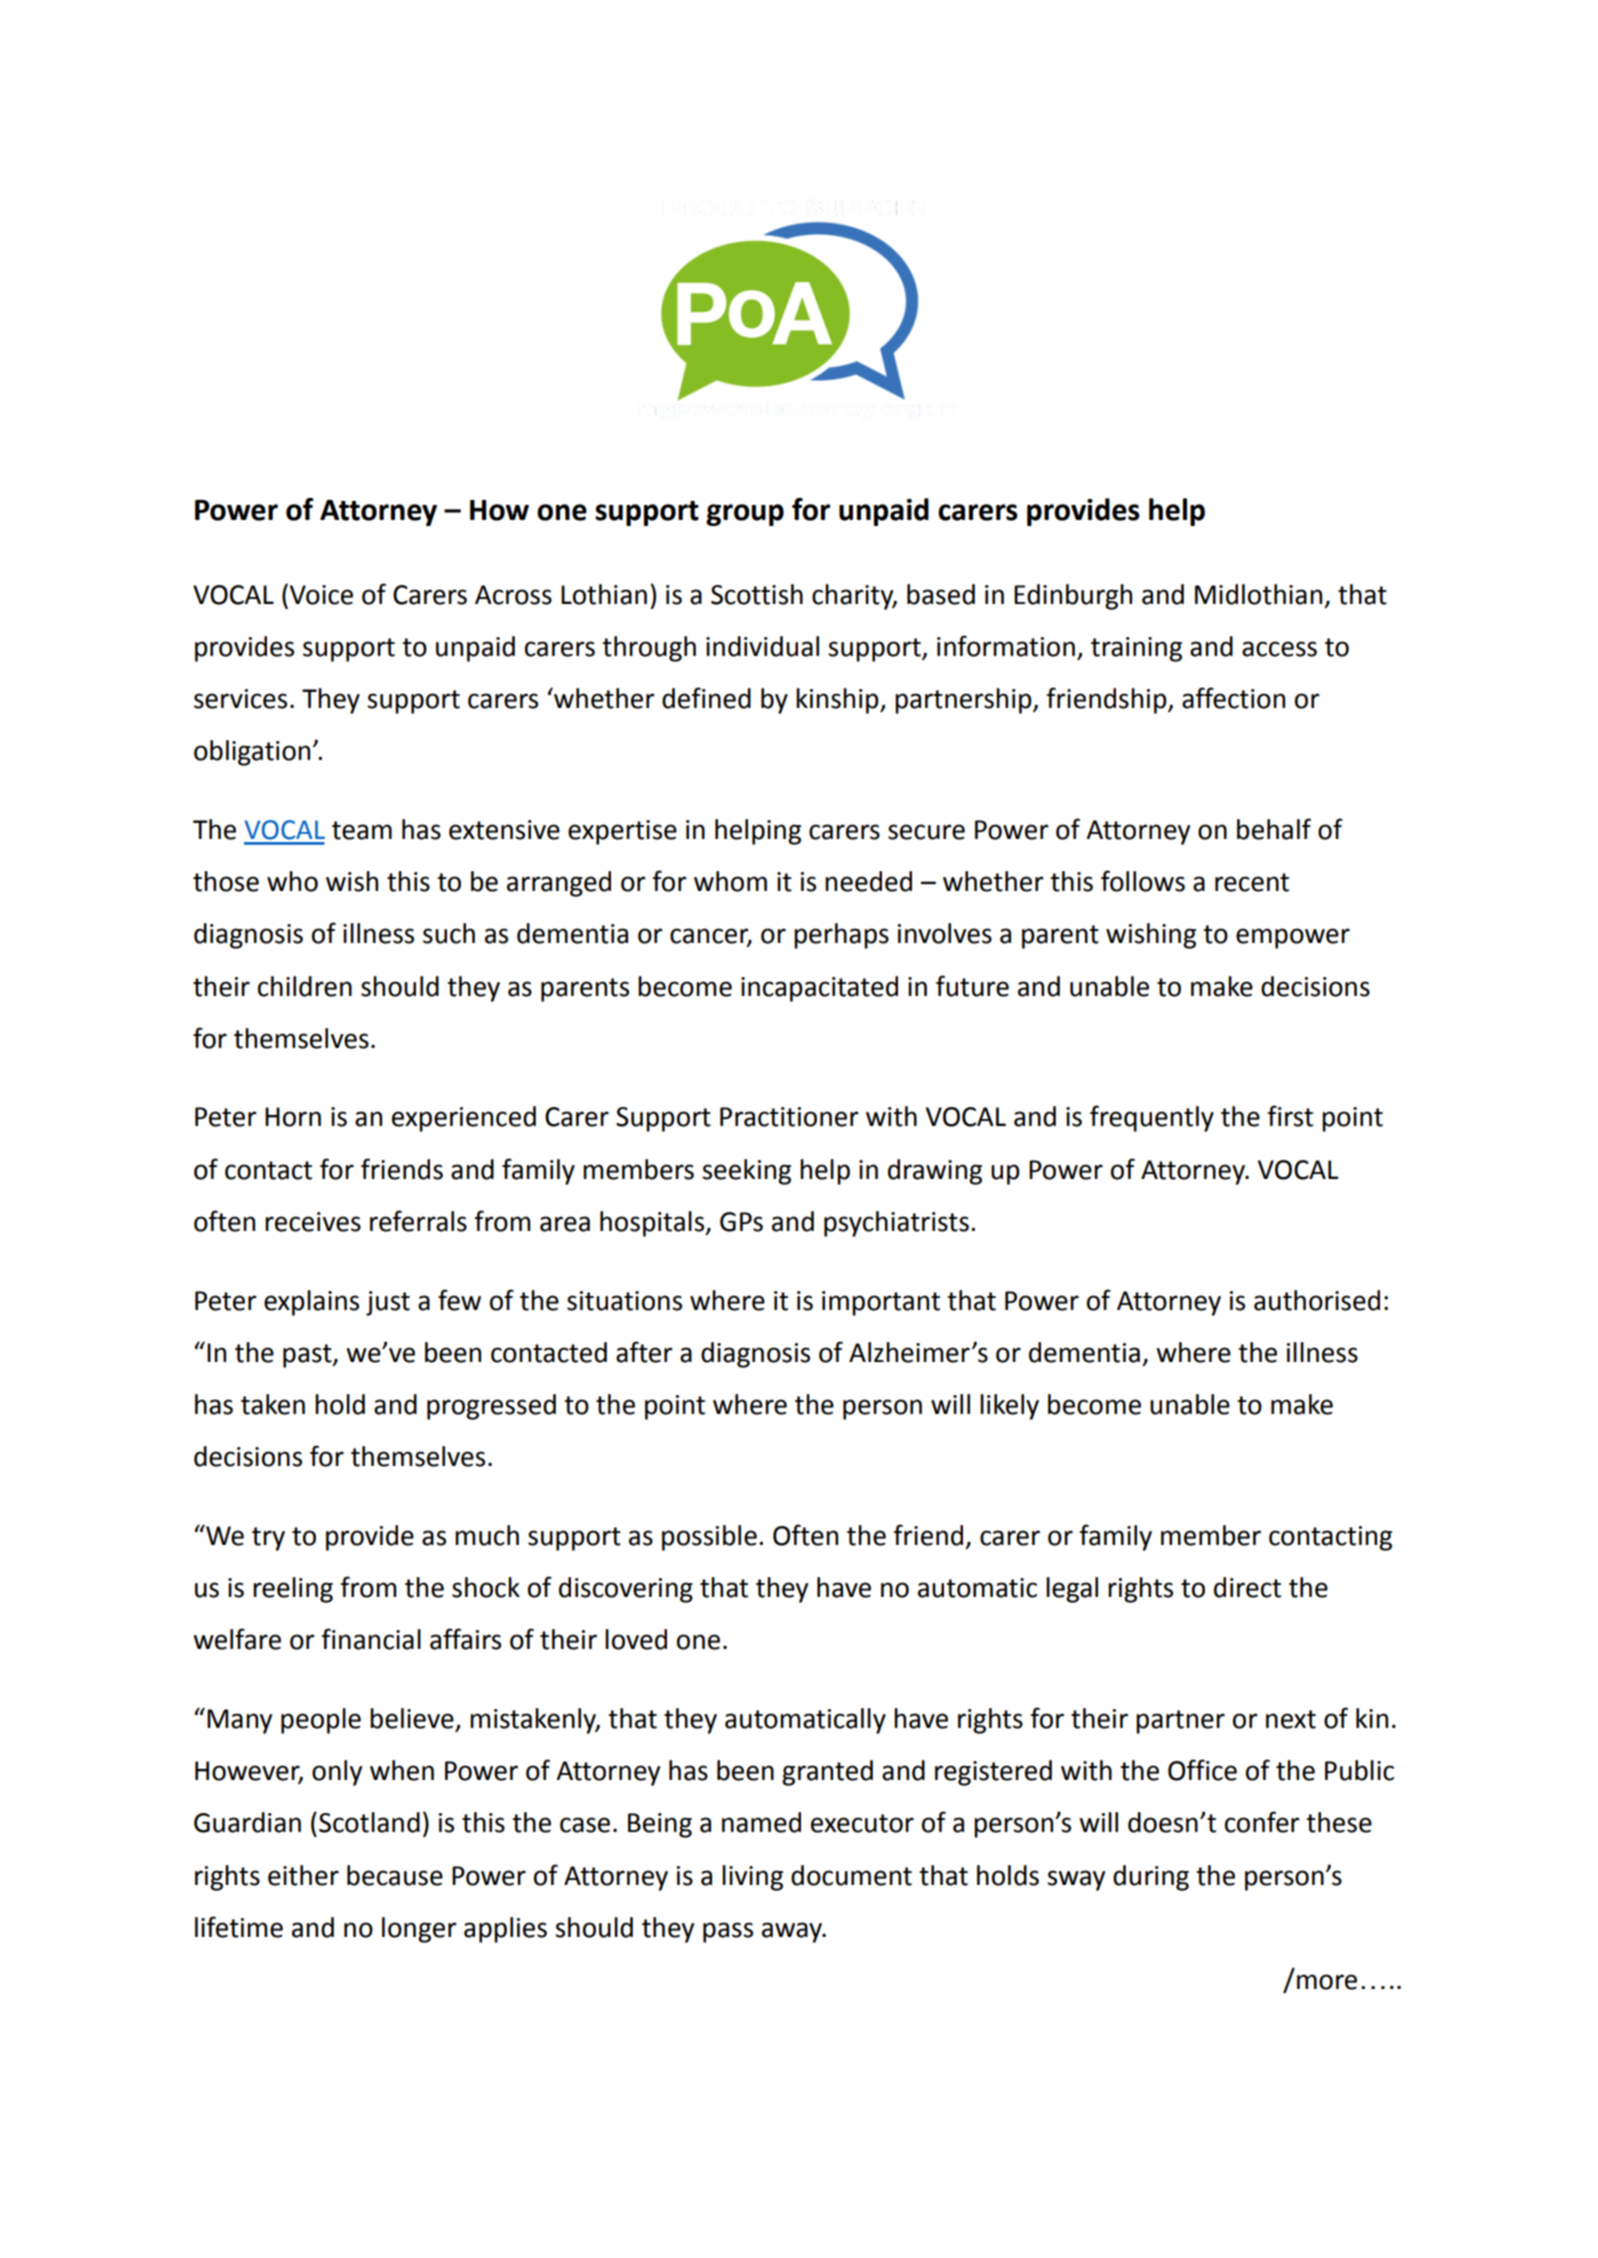  I want to click on try, so click(268, 1539).
